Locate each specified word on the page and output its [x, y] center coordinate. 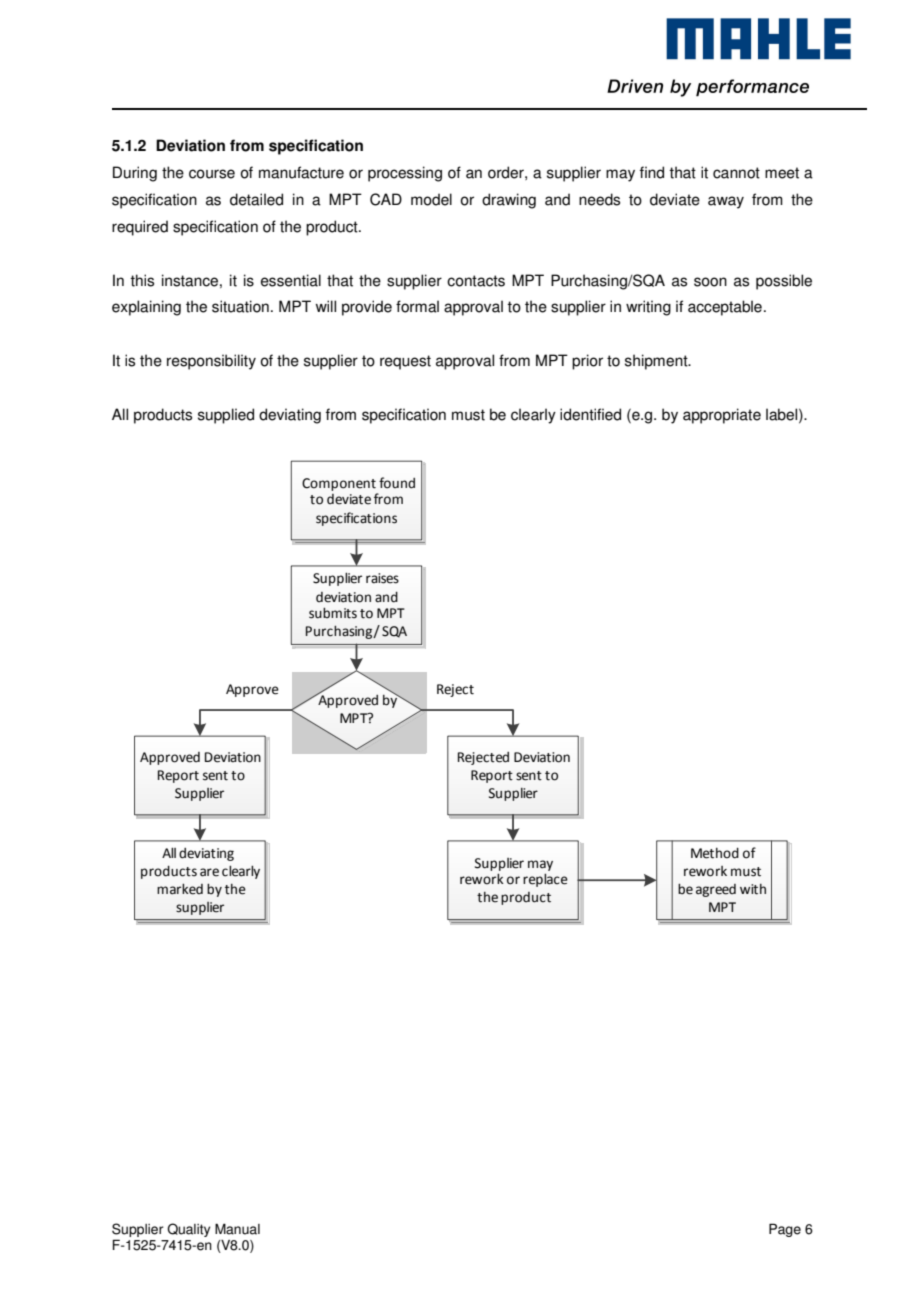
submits [333, 613]
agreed [716, 890]
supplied [226, 416]
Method [715, 853]
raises [382, 578]
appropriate [722, 416]
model [431, 199]
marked [180, 889]
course [212, 174]
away [726, 202]
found [397, 483]
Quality [188, 1230]
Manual [237, 1229]
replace [545, 880]
